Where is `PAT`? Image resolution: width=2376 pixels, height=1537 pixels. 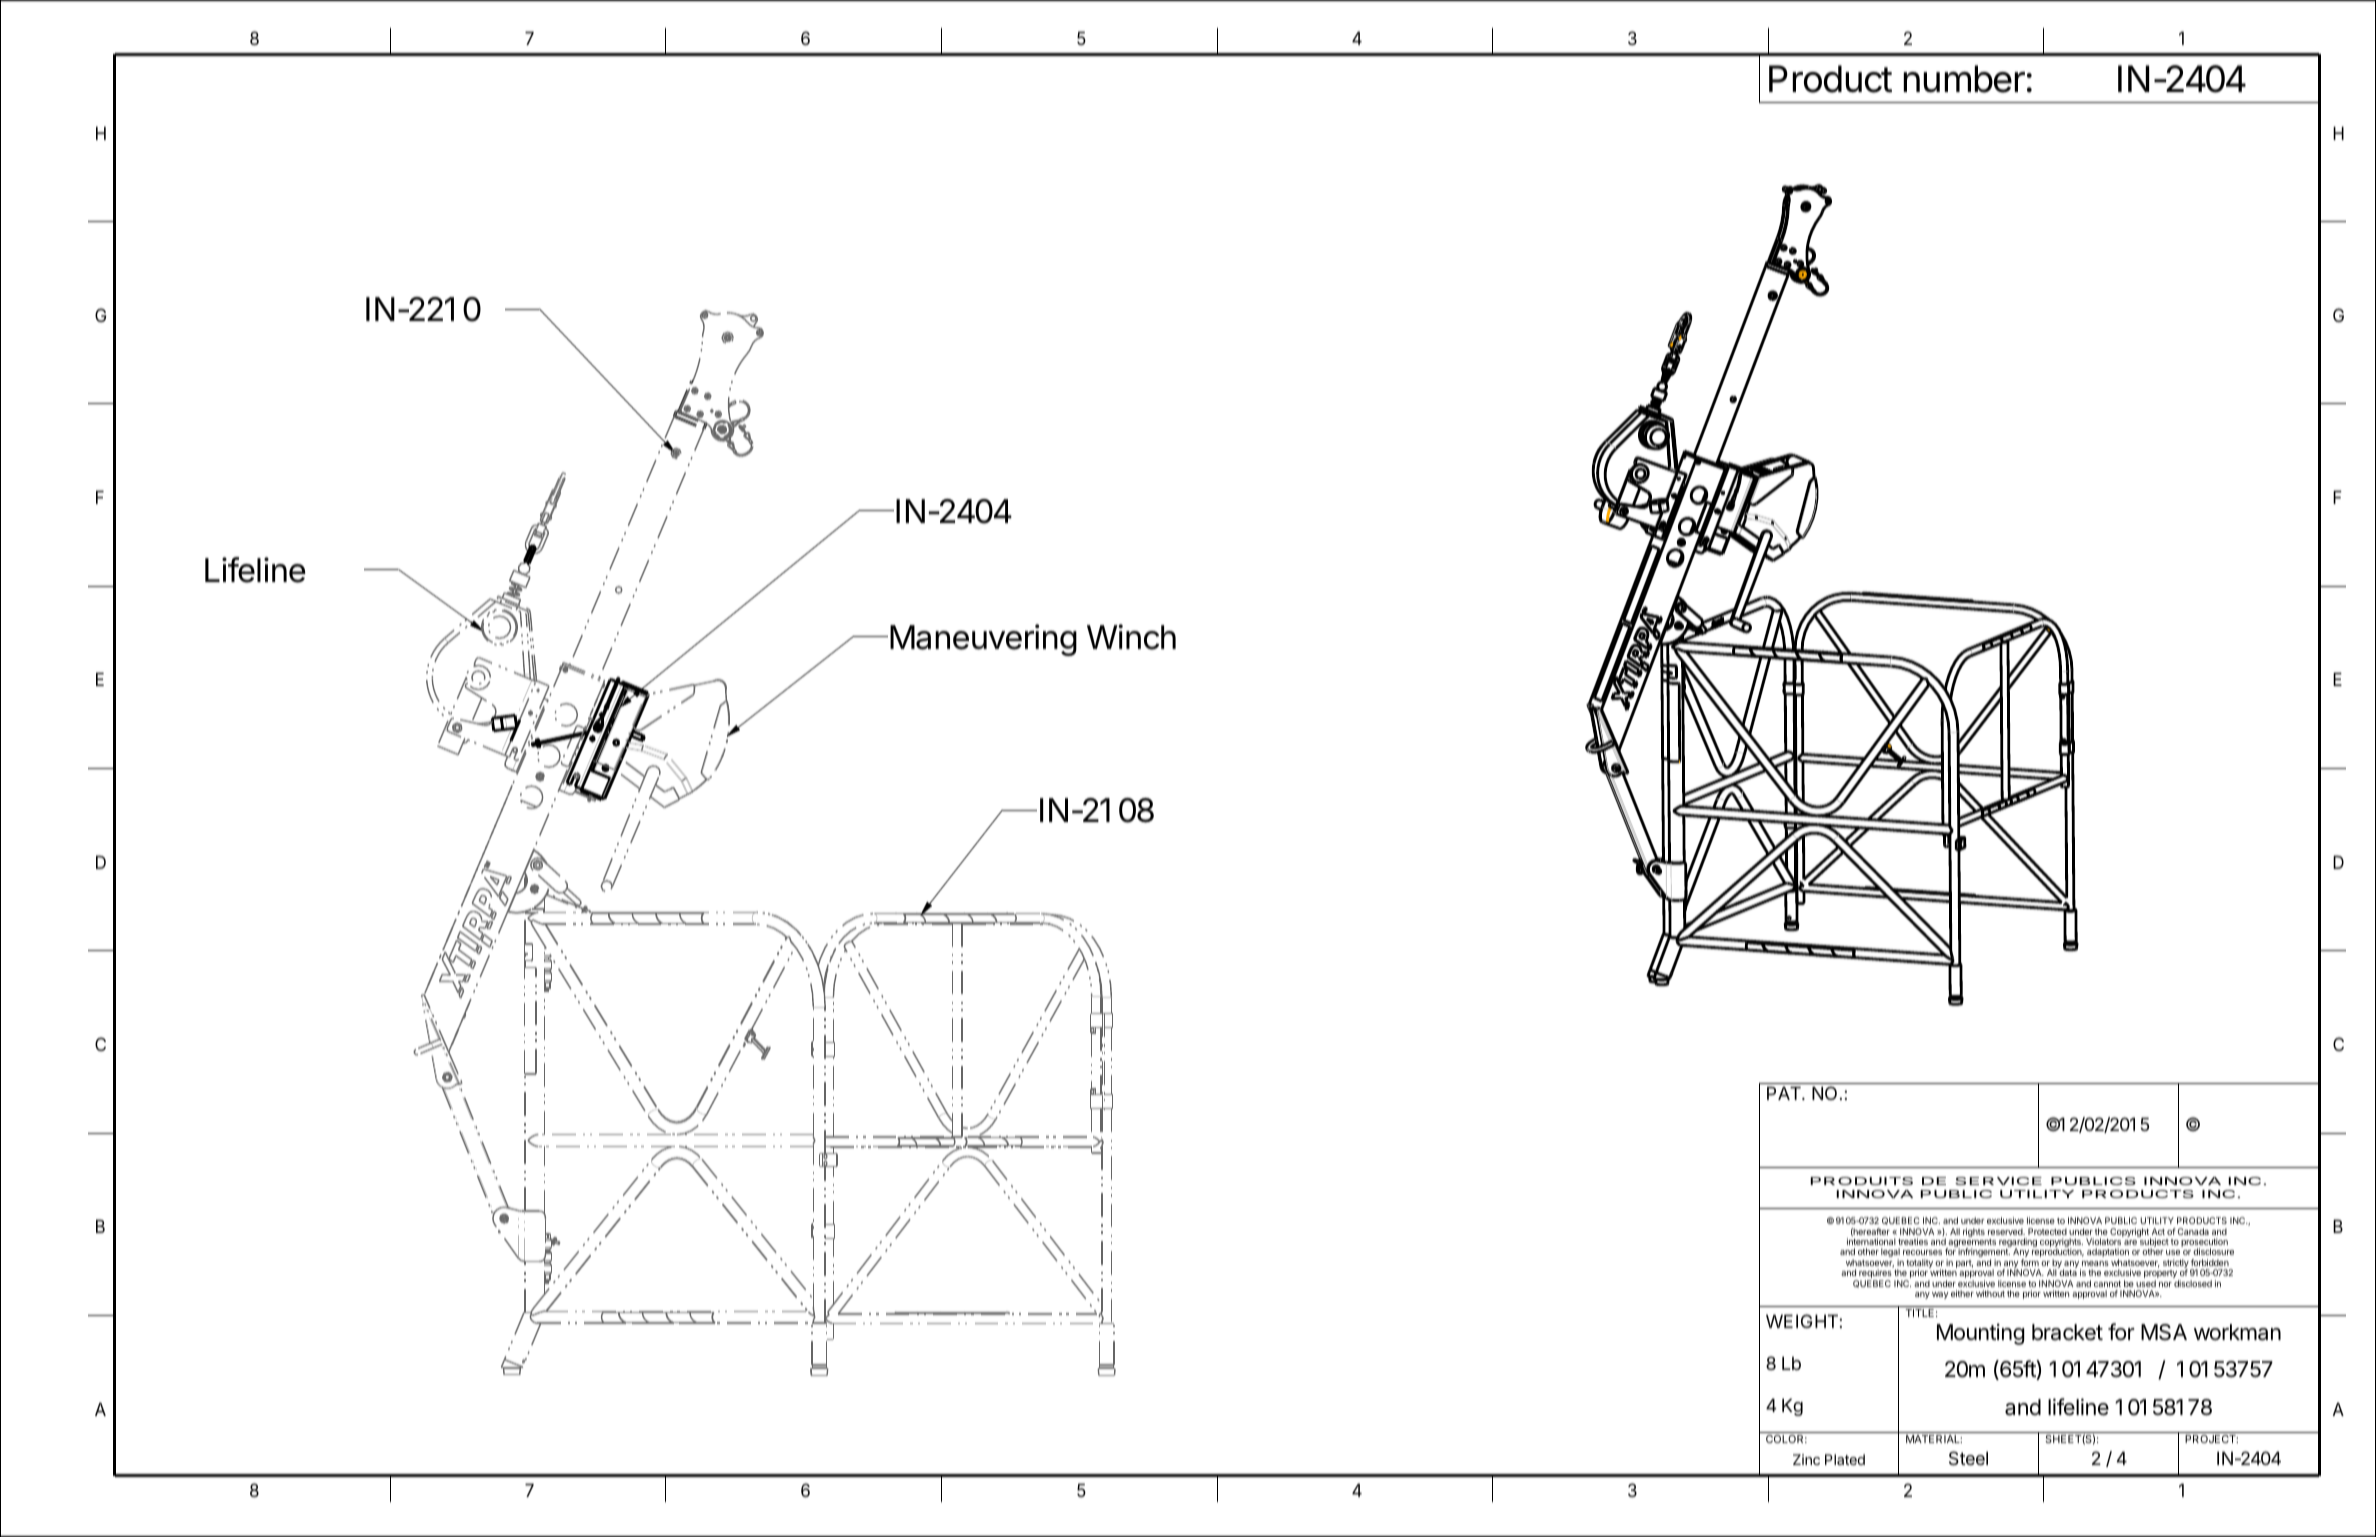
PAT is located at coordinates (1785, 1093).
